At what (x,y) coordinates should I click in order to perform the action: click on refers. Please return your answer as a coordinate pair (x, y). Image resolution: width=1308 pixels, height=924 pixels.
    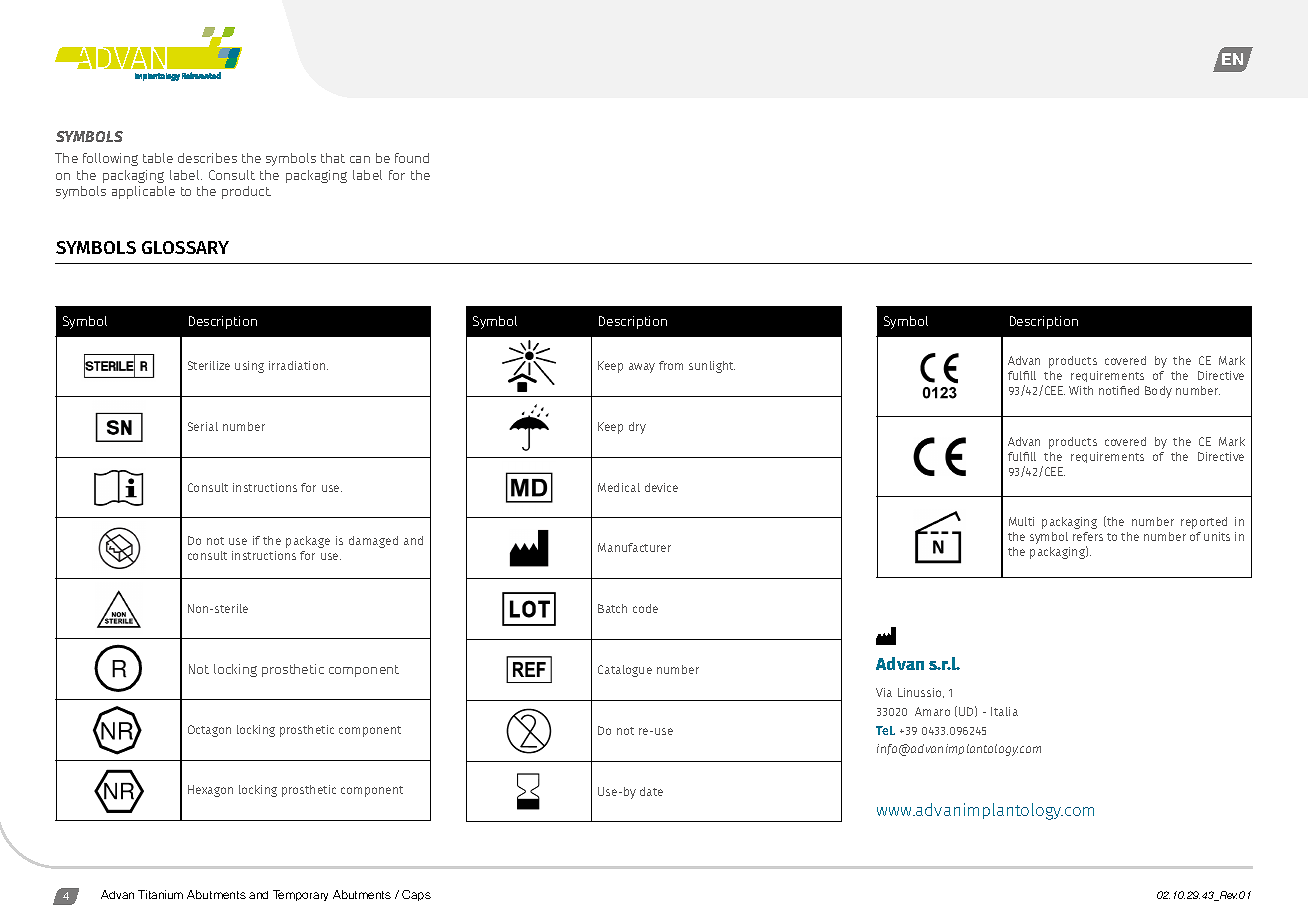
    Looking at the image, I should click on (1088, 536).
